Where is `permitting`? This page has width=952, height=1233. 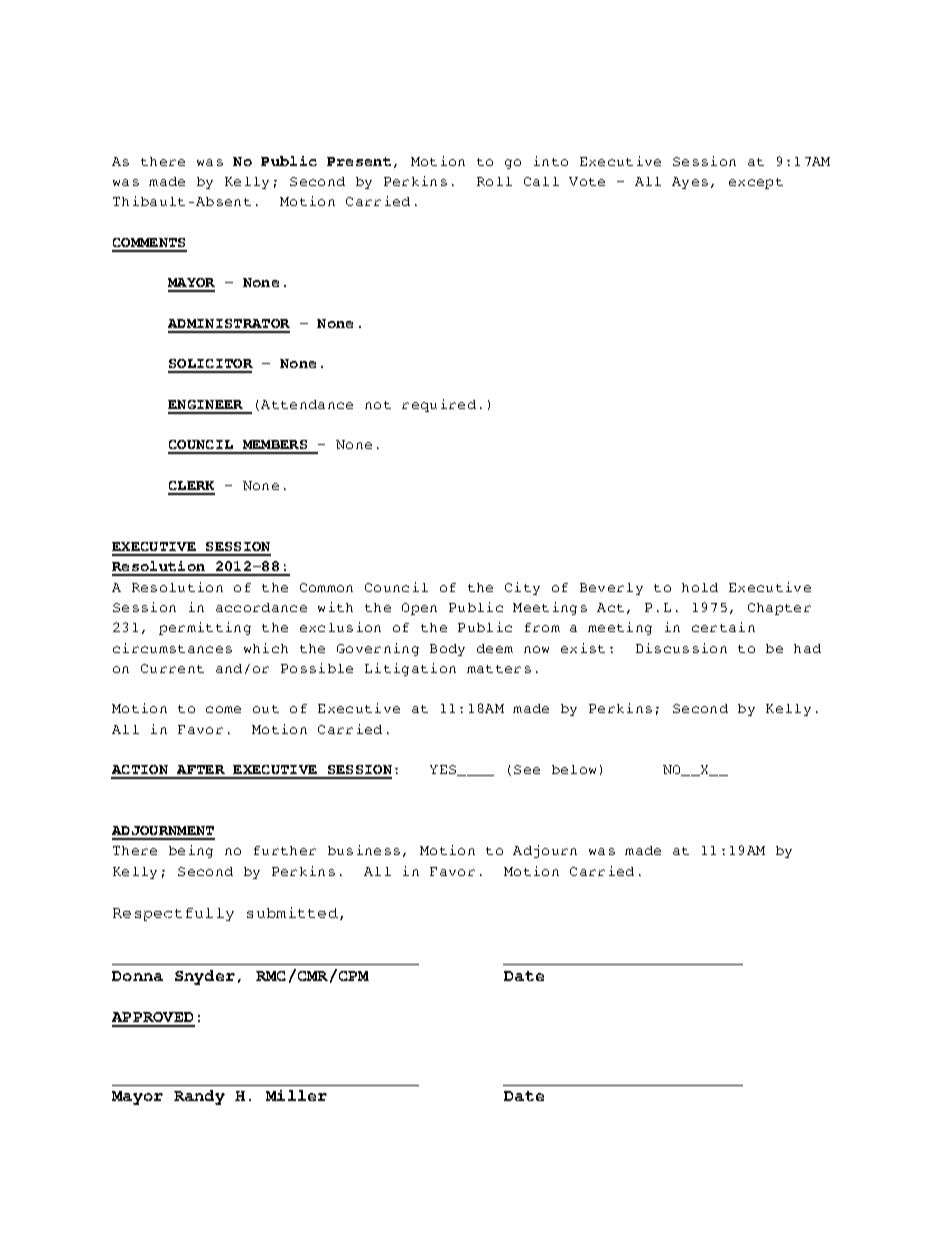
permitting is located at coordinates (205, 628).
